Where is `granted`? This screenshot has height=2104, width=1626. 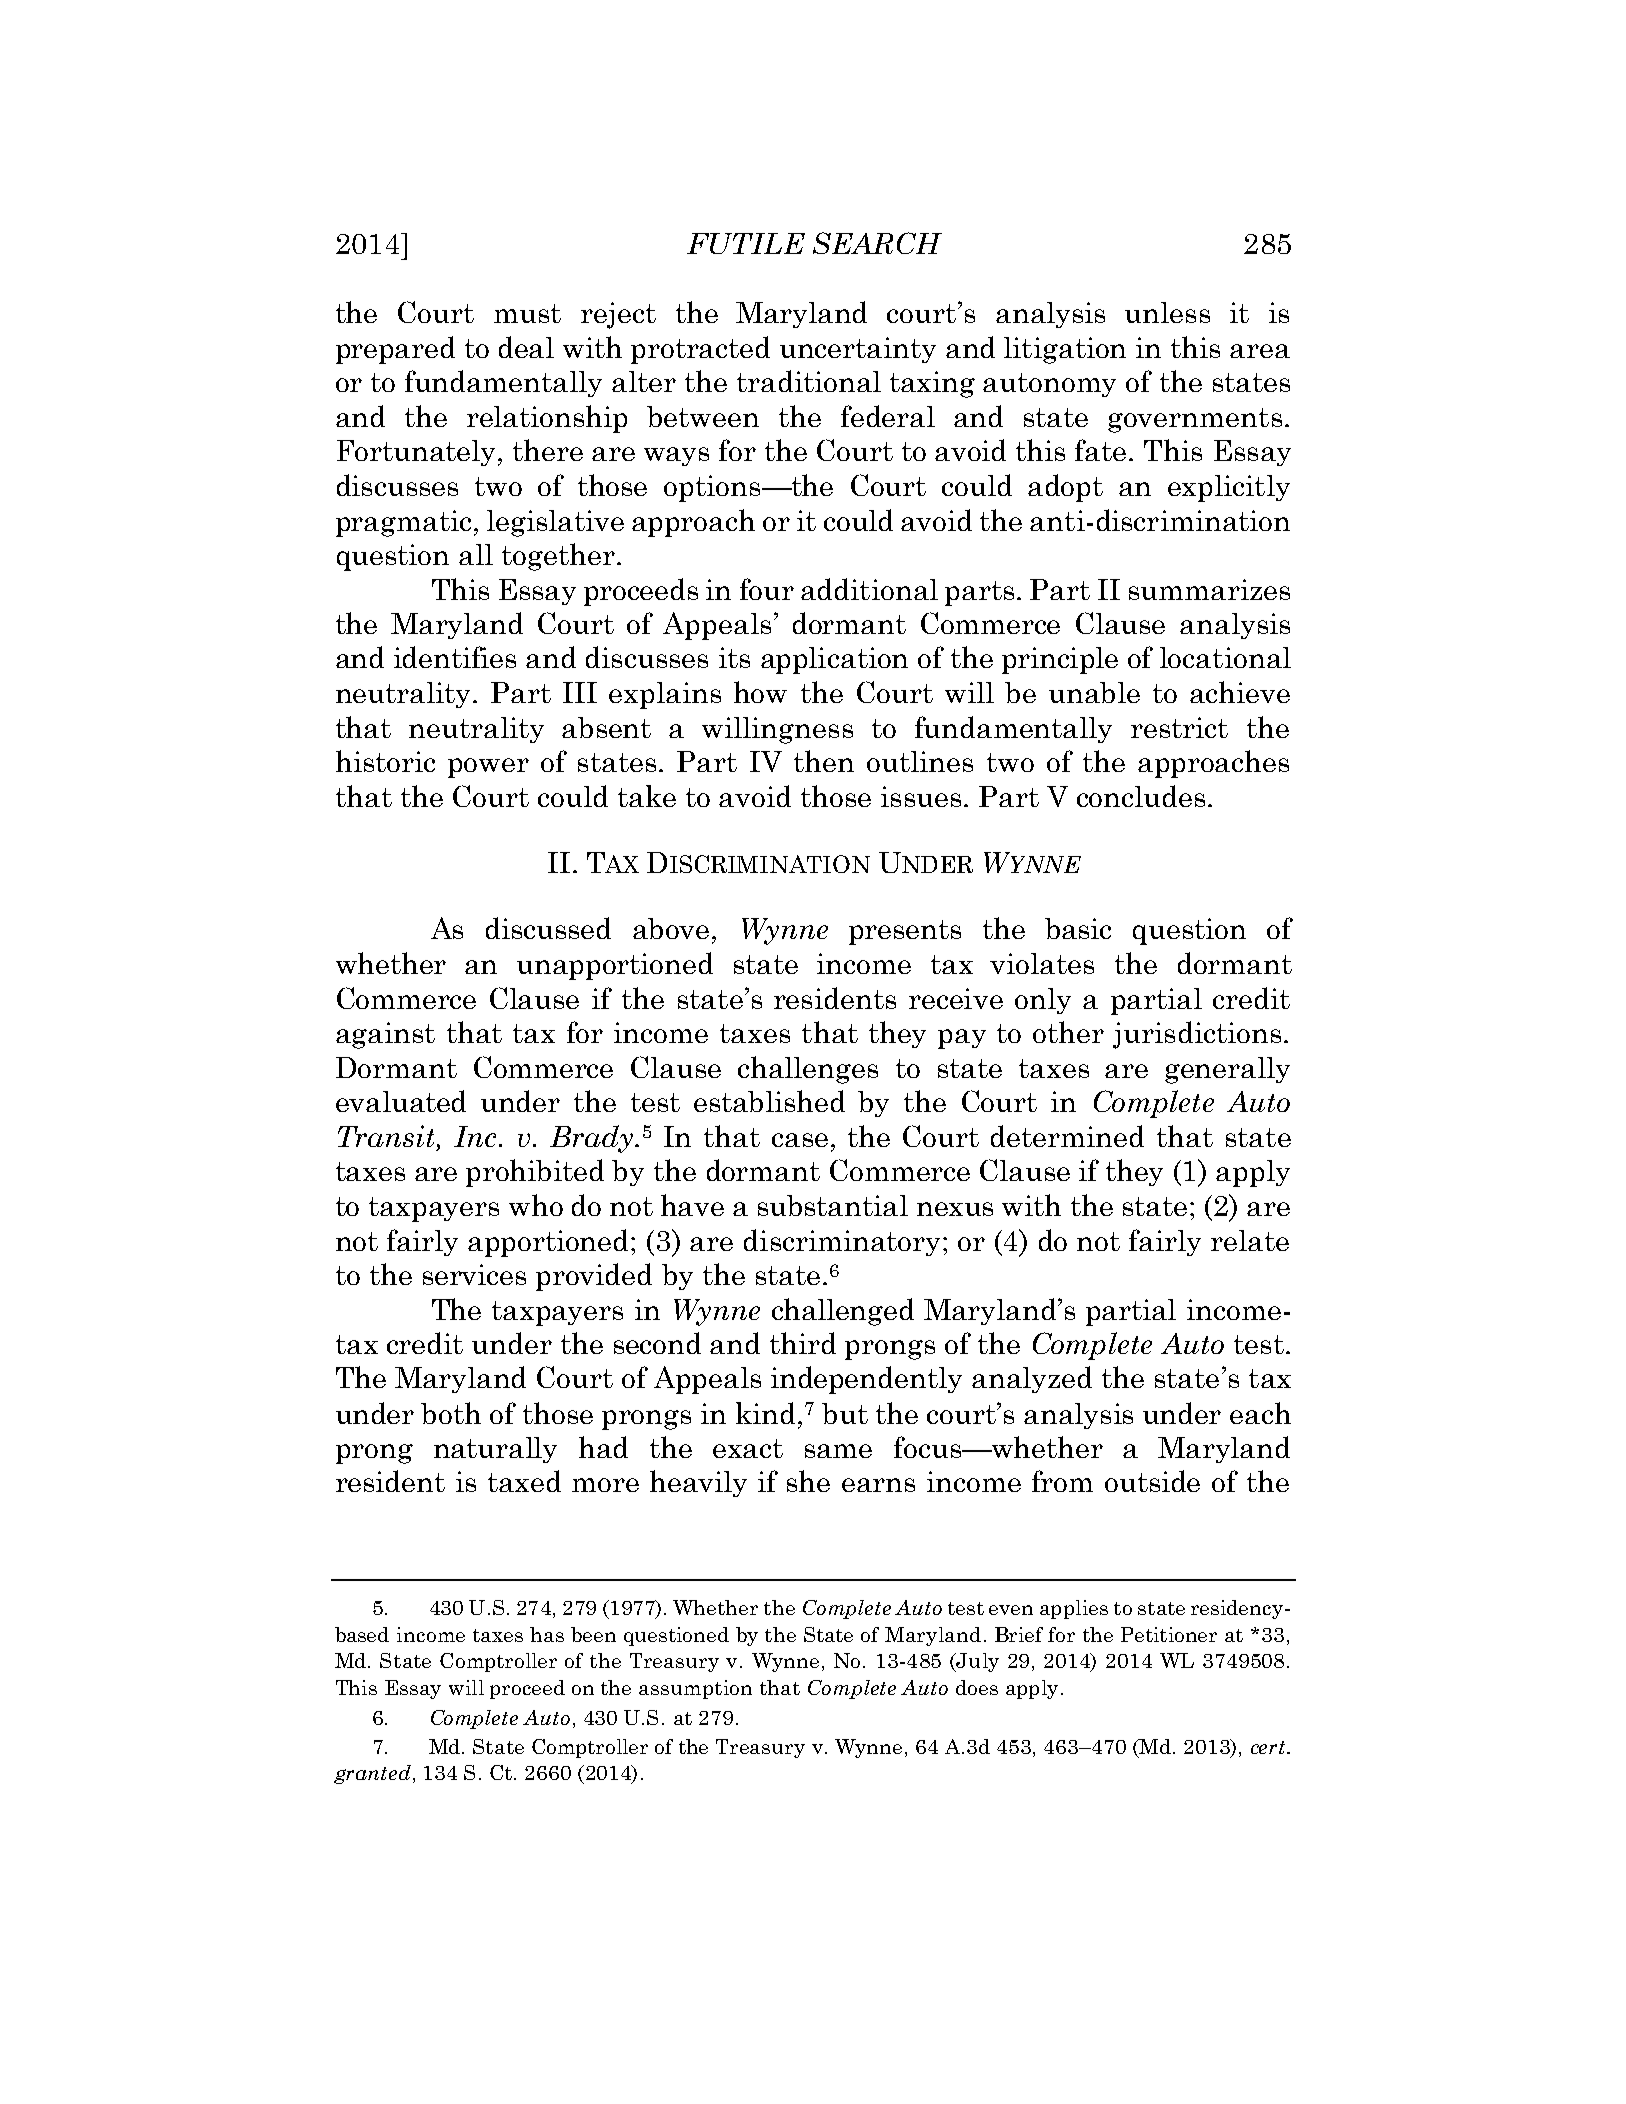 granted is located at coordinates (372, 1774).
